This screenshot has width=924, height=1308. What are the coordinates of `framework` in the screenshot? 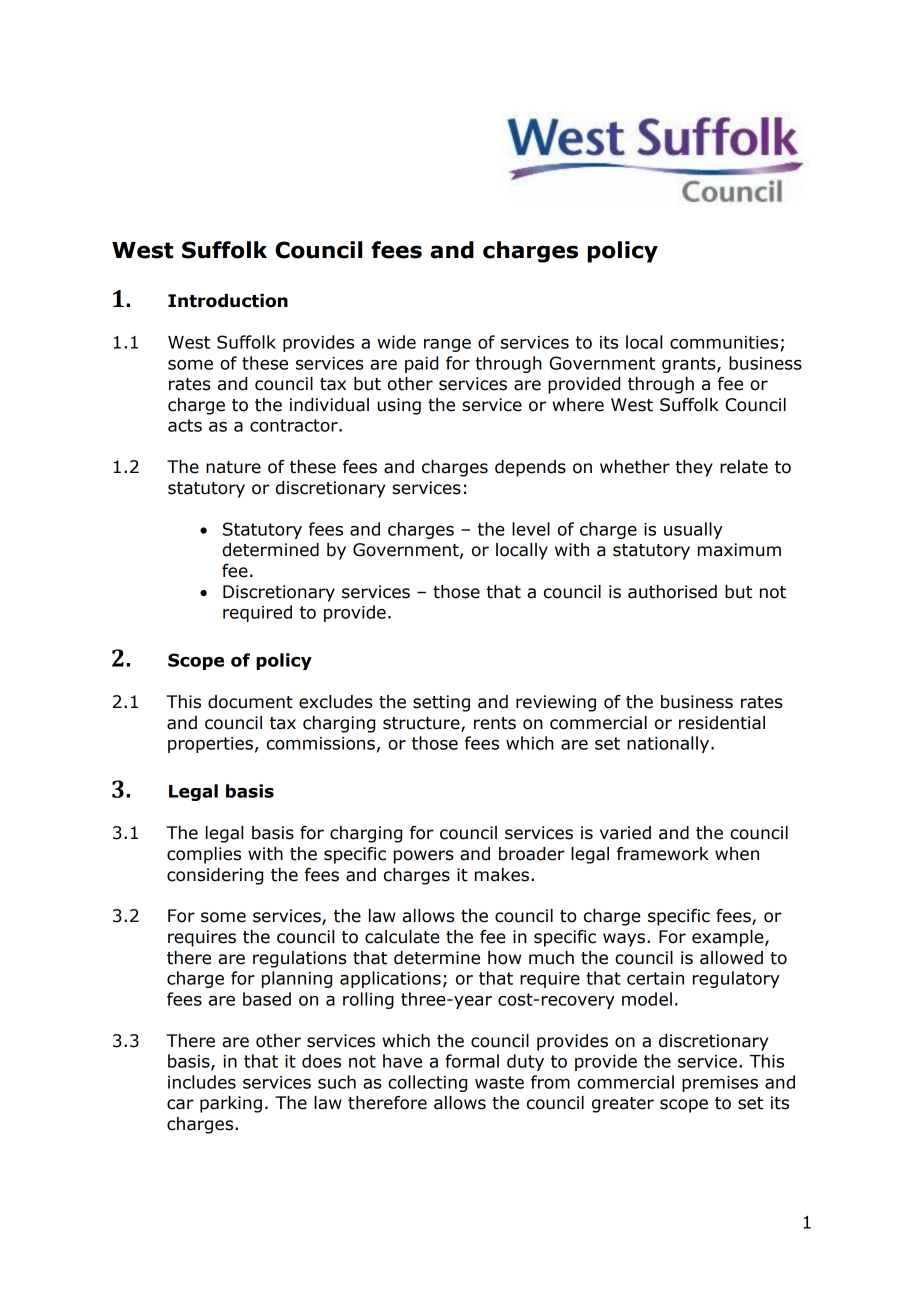 It's located at (663, 854).
